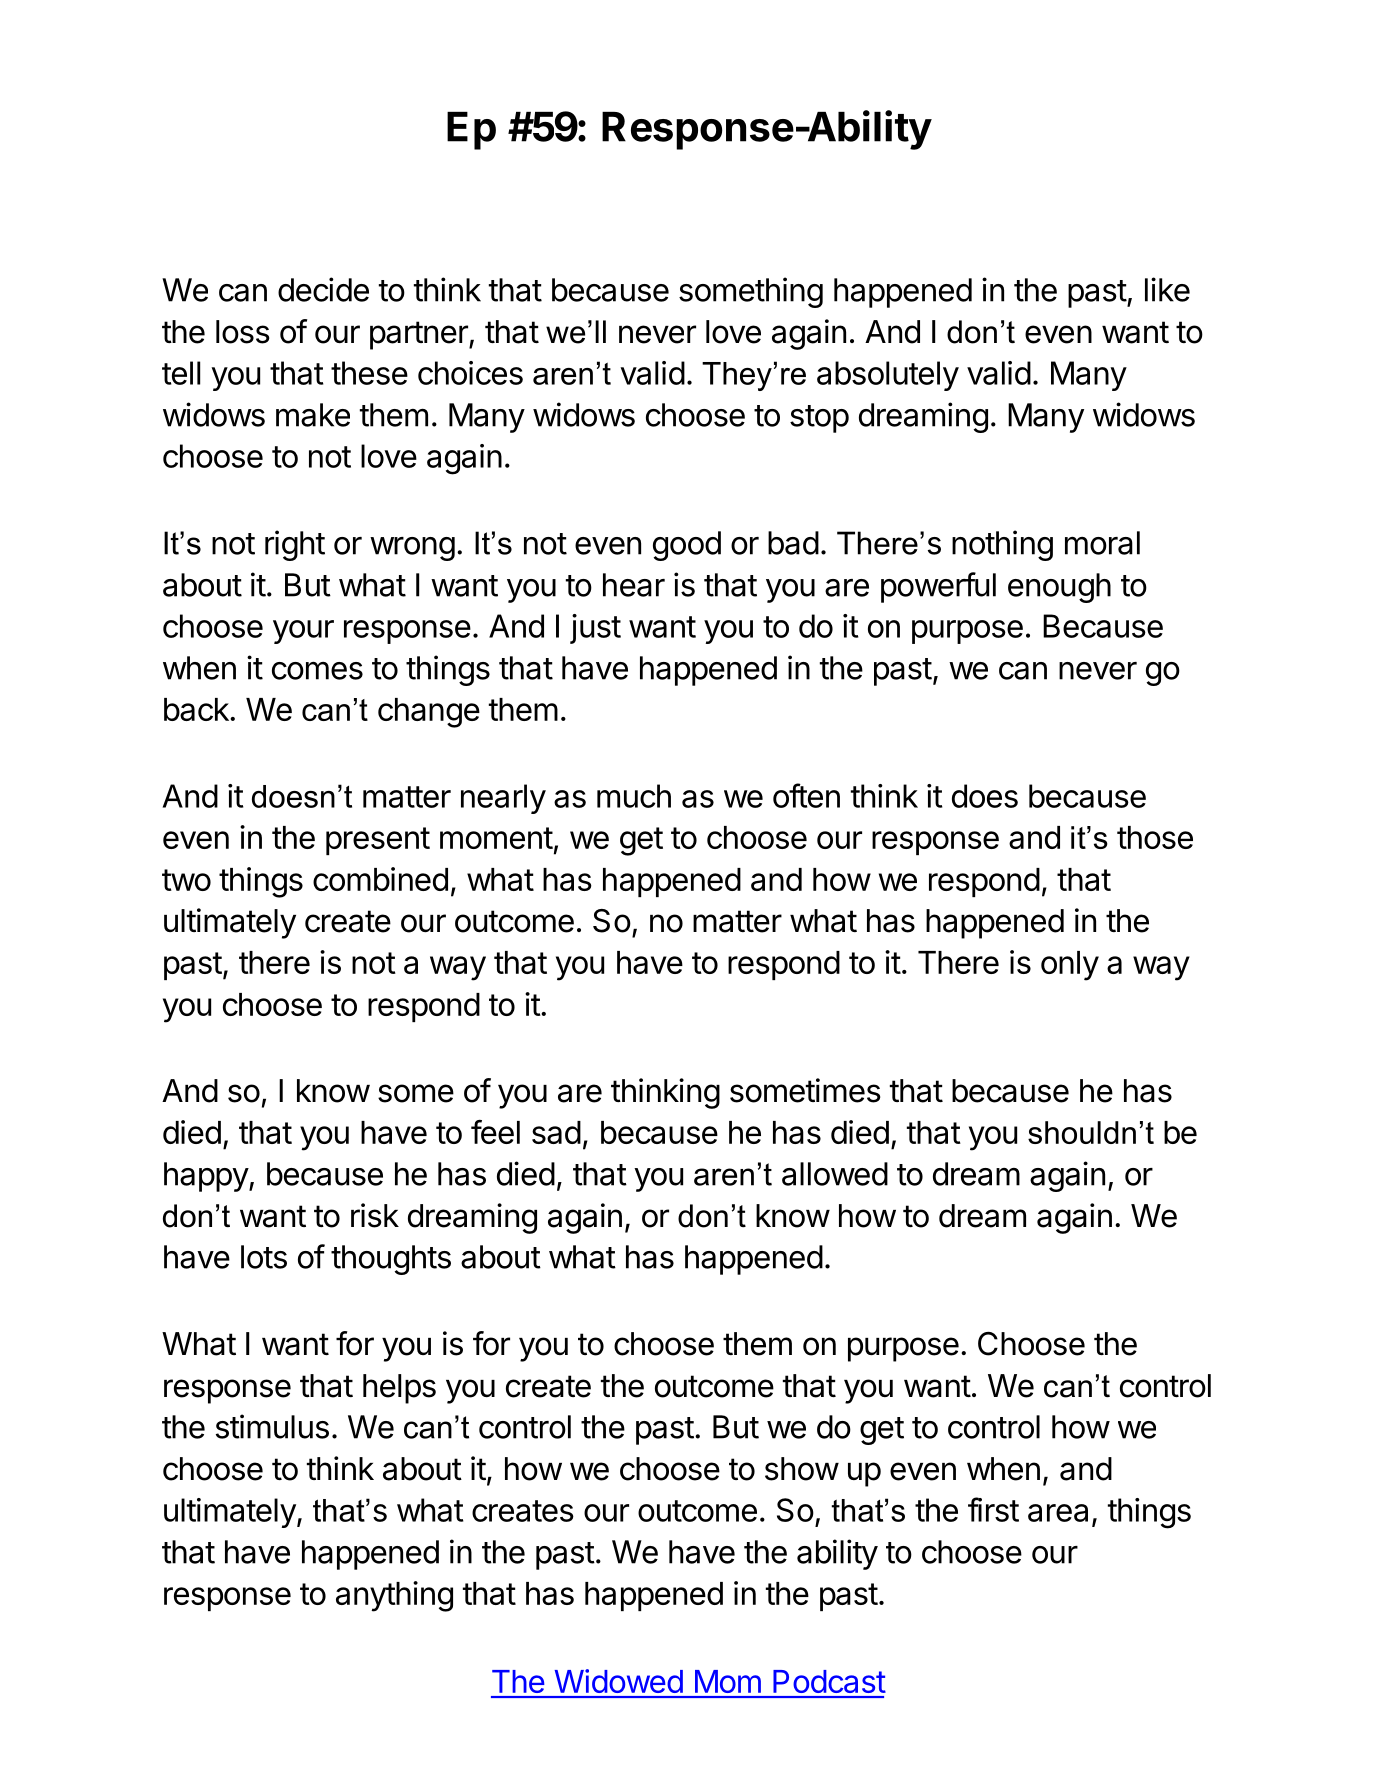  I want to click on show, so click(802, 1469).
